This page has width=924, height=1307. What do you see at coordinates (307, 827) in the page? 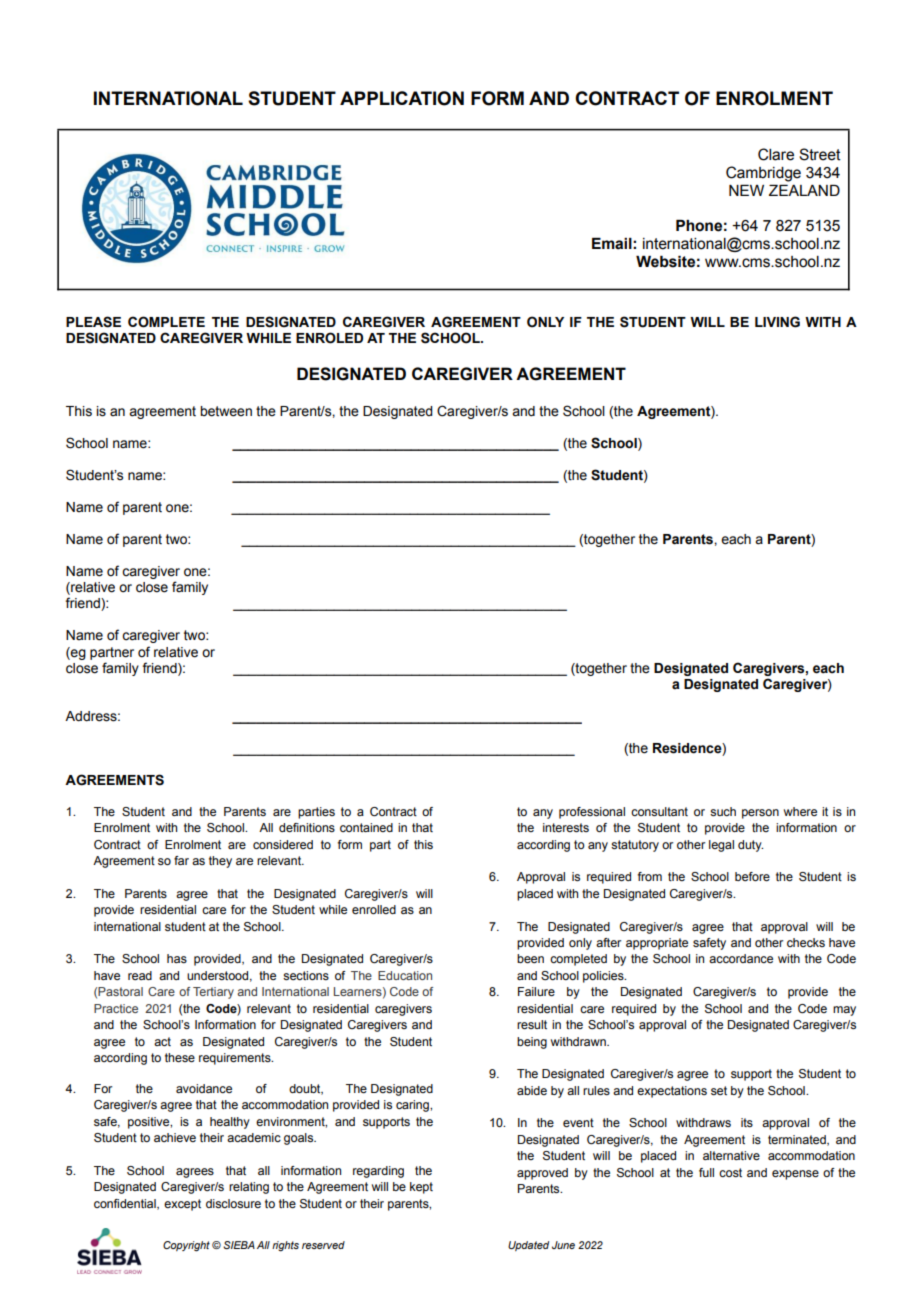
I see `definitions` at bounding box center [307, 827].
